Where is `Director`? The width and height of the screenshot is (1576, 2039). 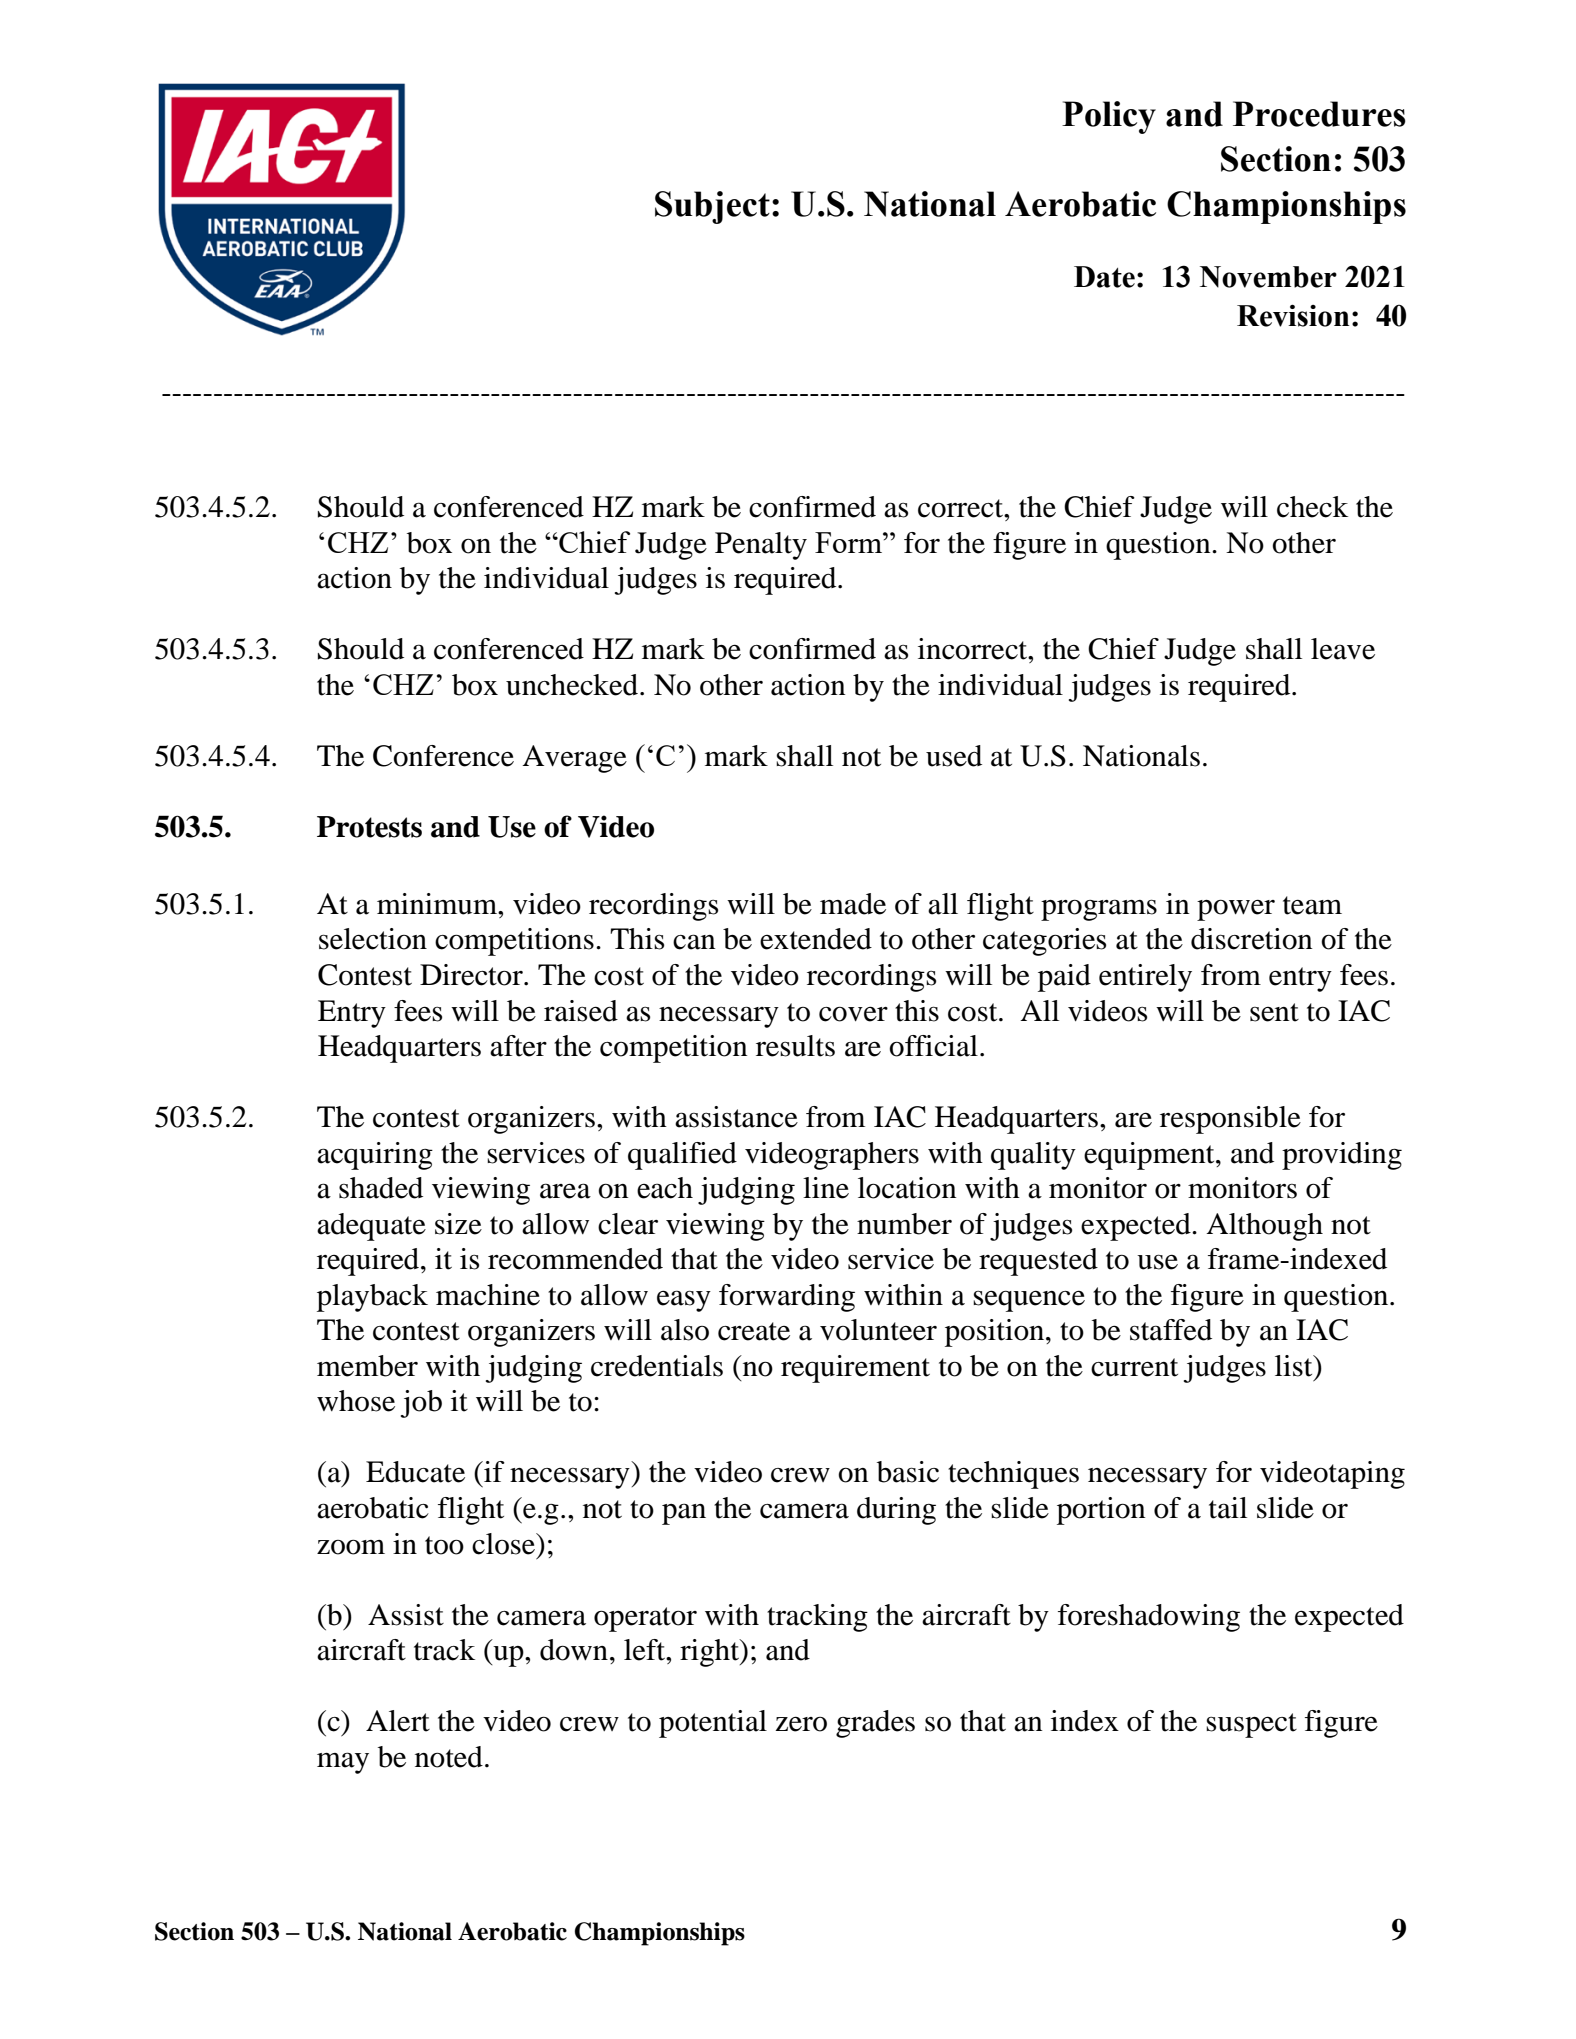
Director is located at coordinates (472, 975).
